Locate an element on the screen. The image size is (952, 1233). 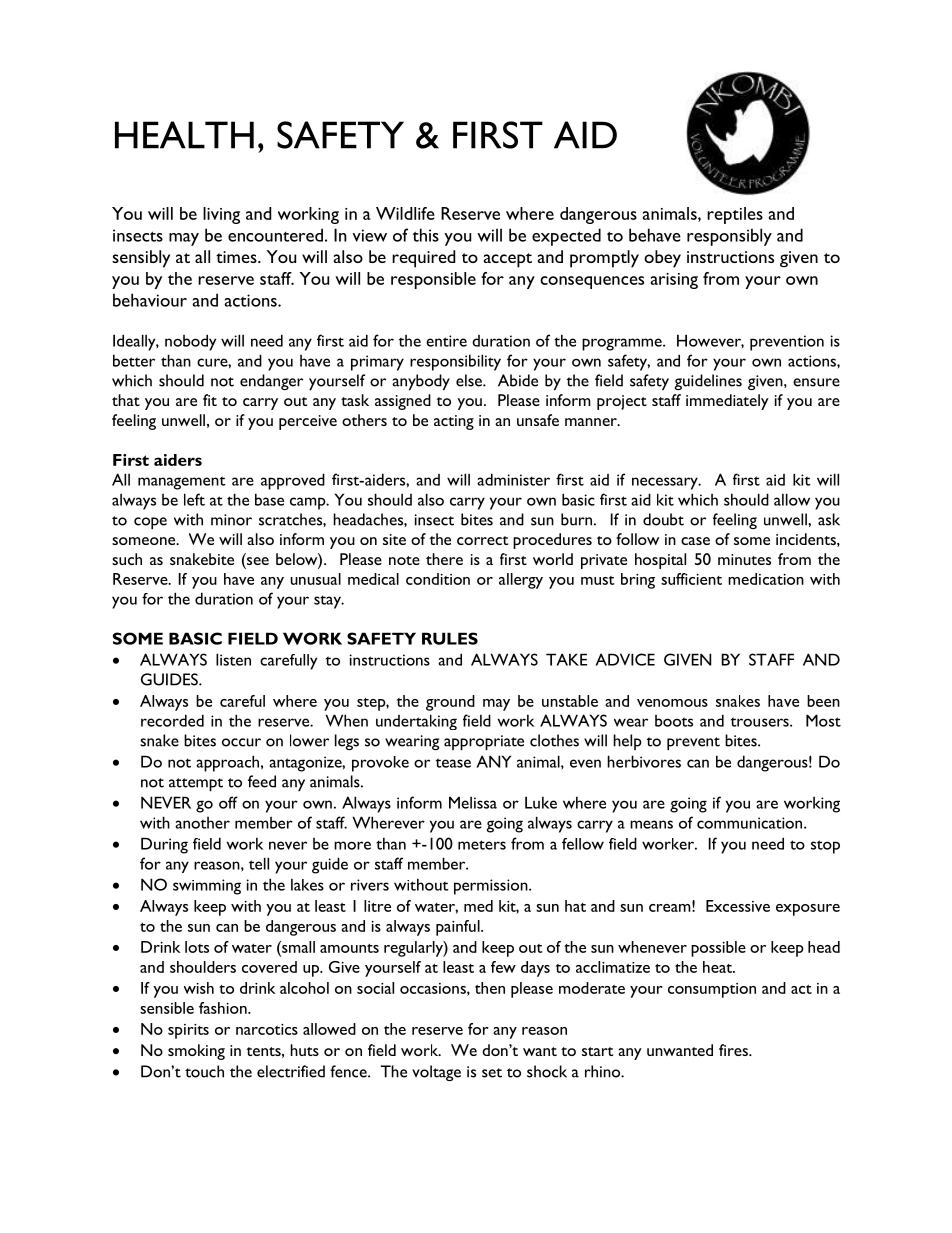
fires is located at coordinates (734, 1050).
